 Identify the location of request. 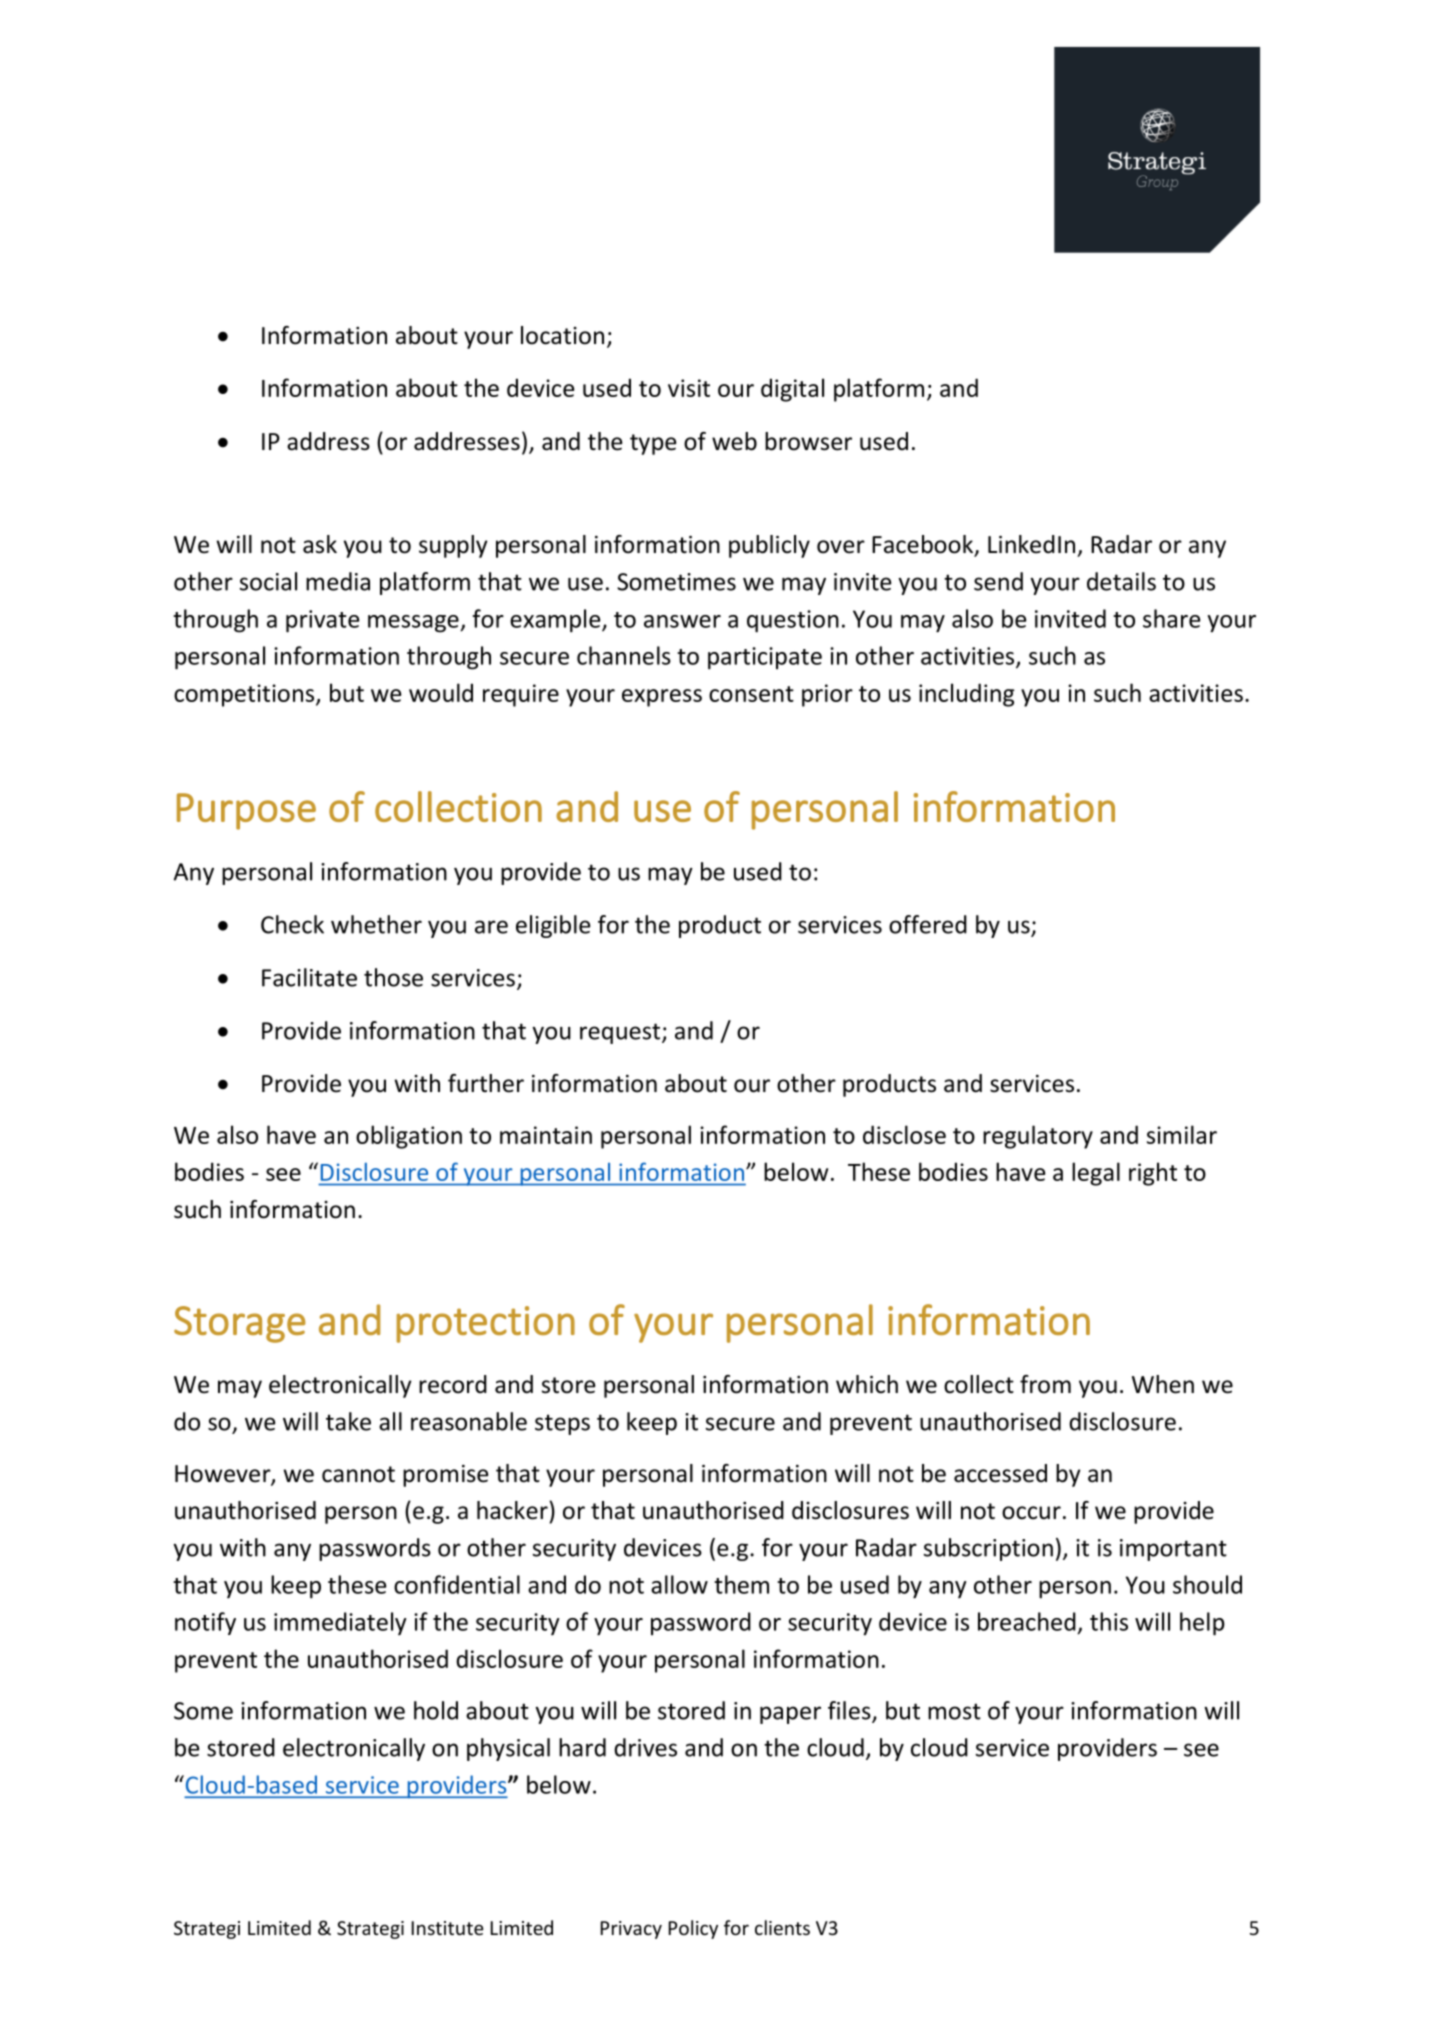
(620, 1033).
